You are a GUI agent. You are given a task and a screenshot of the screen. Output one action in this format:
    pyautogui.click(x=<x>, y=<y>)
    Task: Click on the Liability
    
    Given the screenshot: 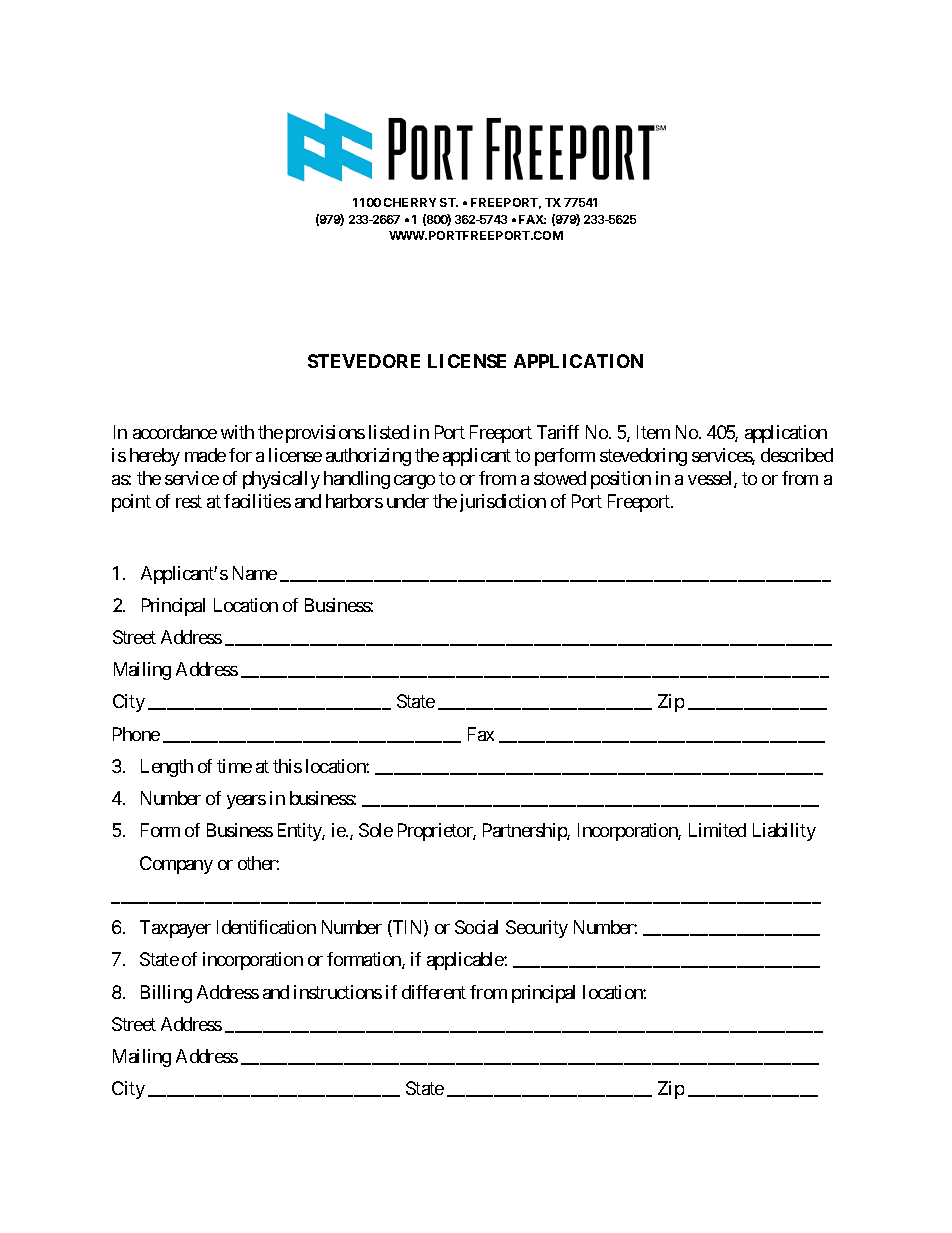 What is the action you would take?
    pyautogui.click(x=784, y=832)
